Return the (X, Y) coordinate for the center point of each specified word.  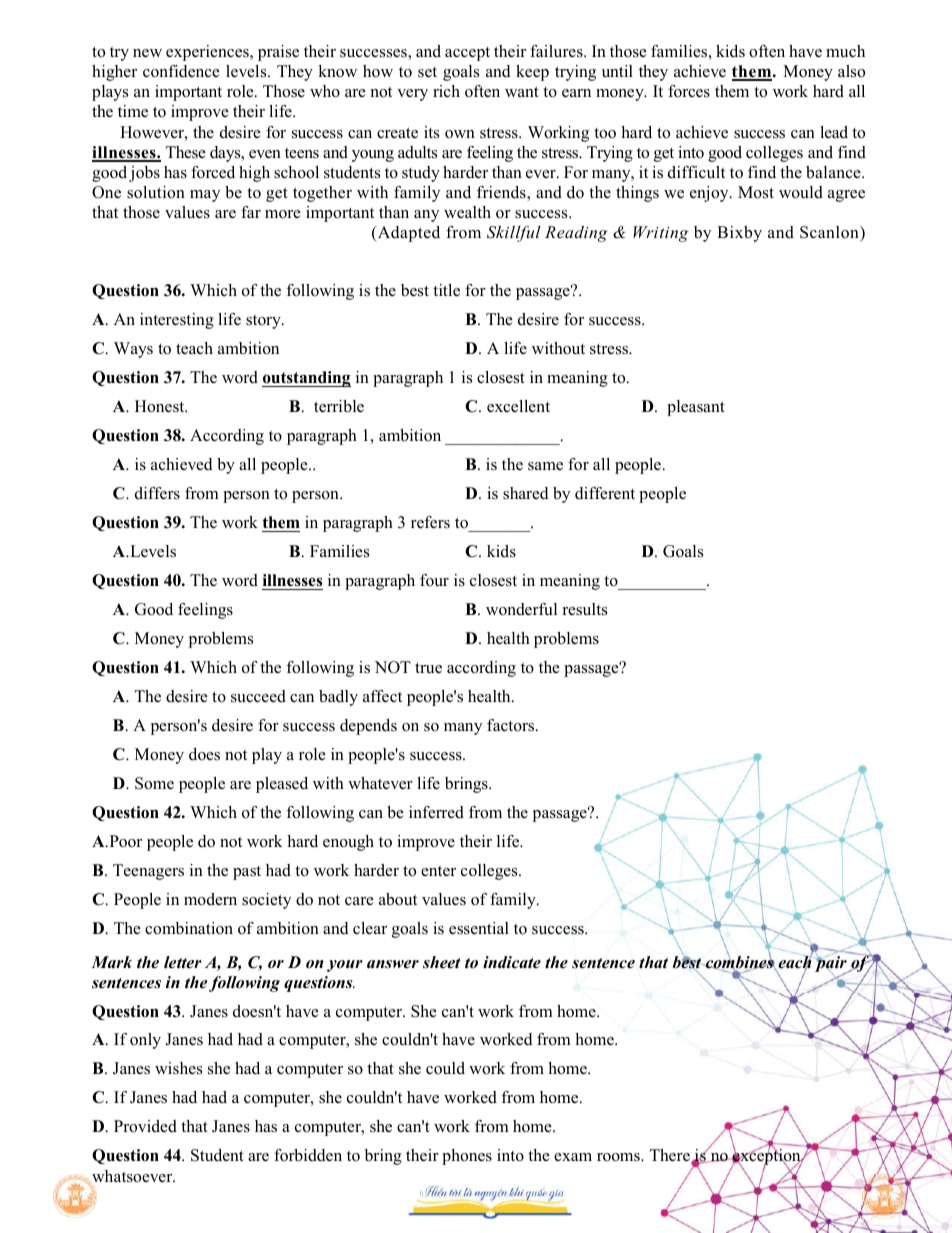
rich (446, 91)
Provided (145, 1126)
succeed (258, 696)
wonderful (521, 609)
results (585, 609)
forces (689, 91)
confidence (181, 71)
